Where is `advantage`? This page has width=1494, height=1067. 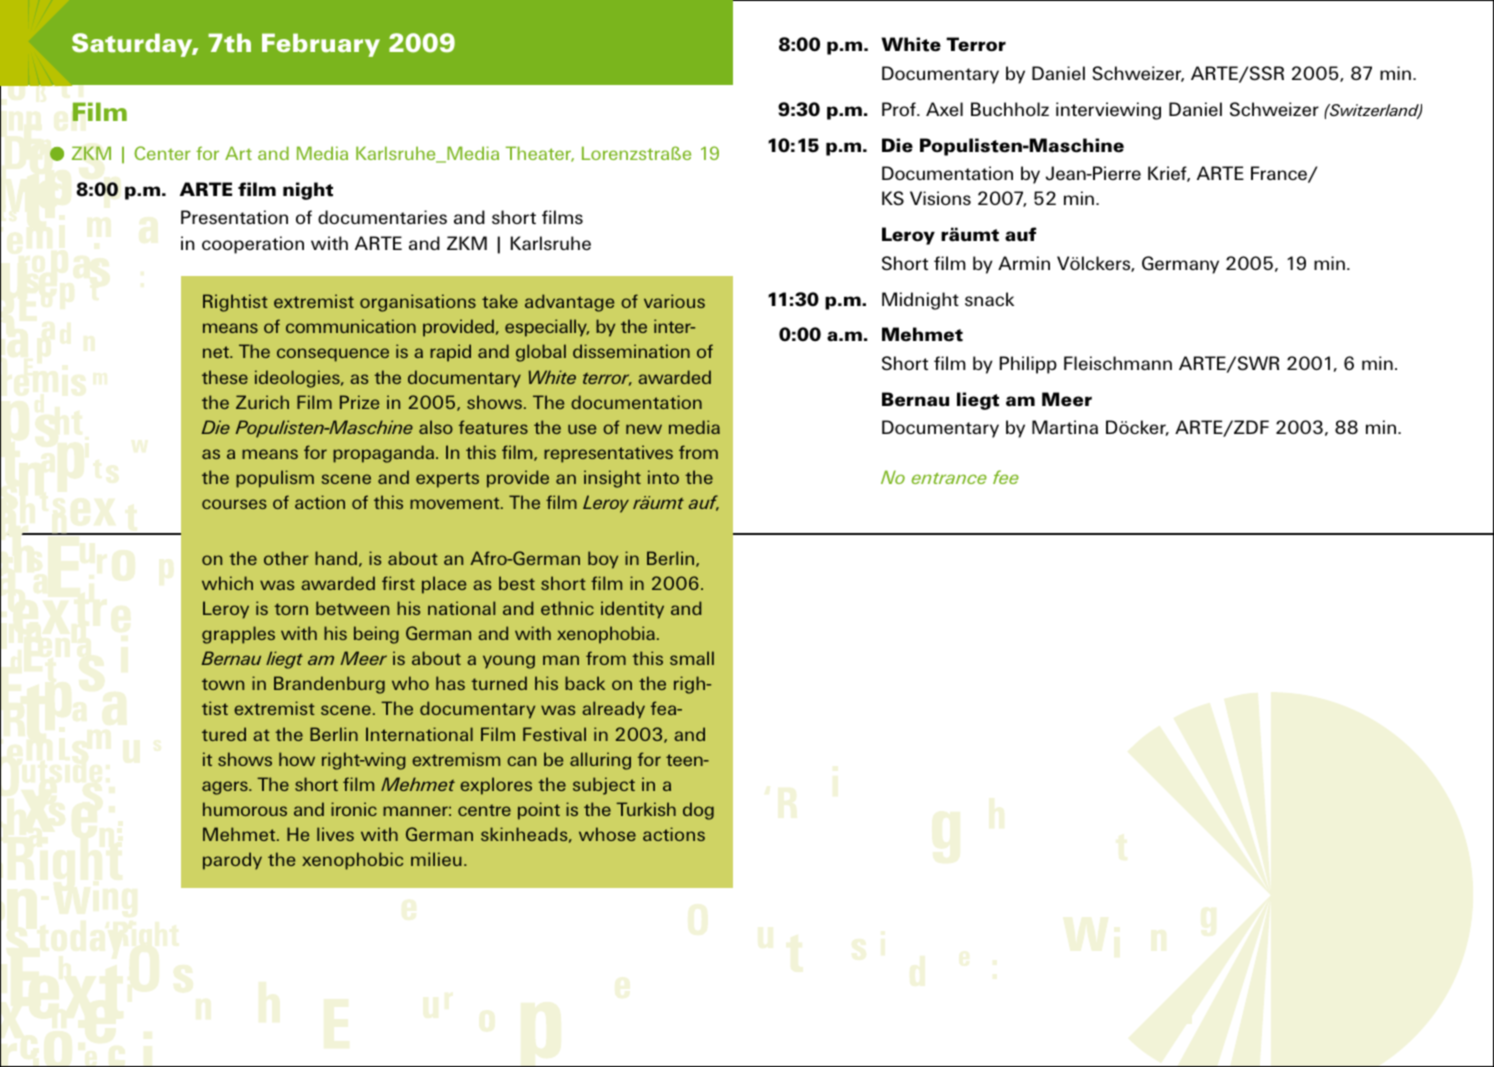
advantage is located at coordinates (569, 303).
